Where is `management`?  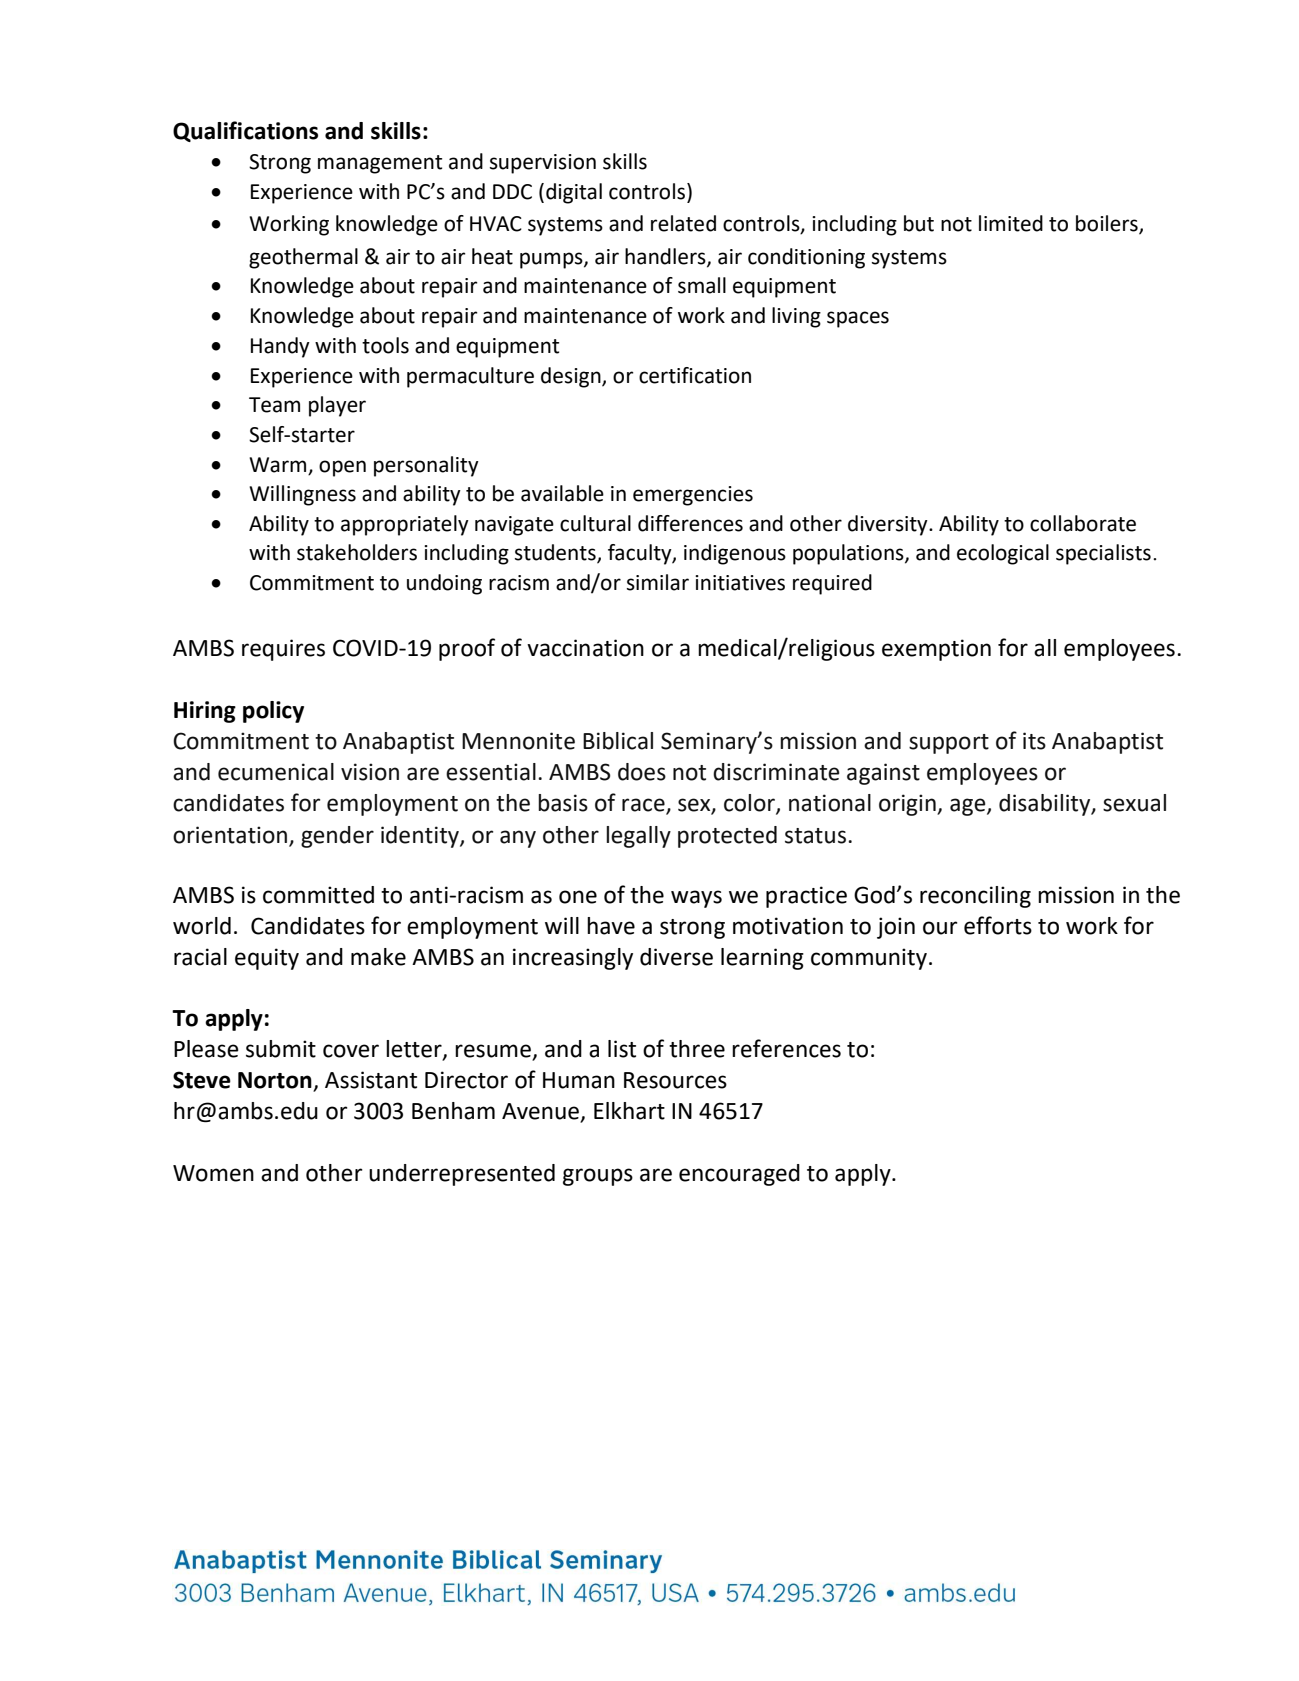
management is located at coordinates (380, 164).
